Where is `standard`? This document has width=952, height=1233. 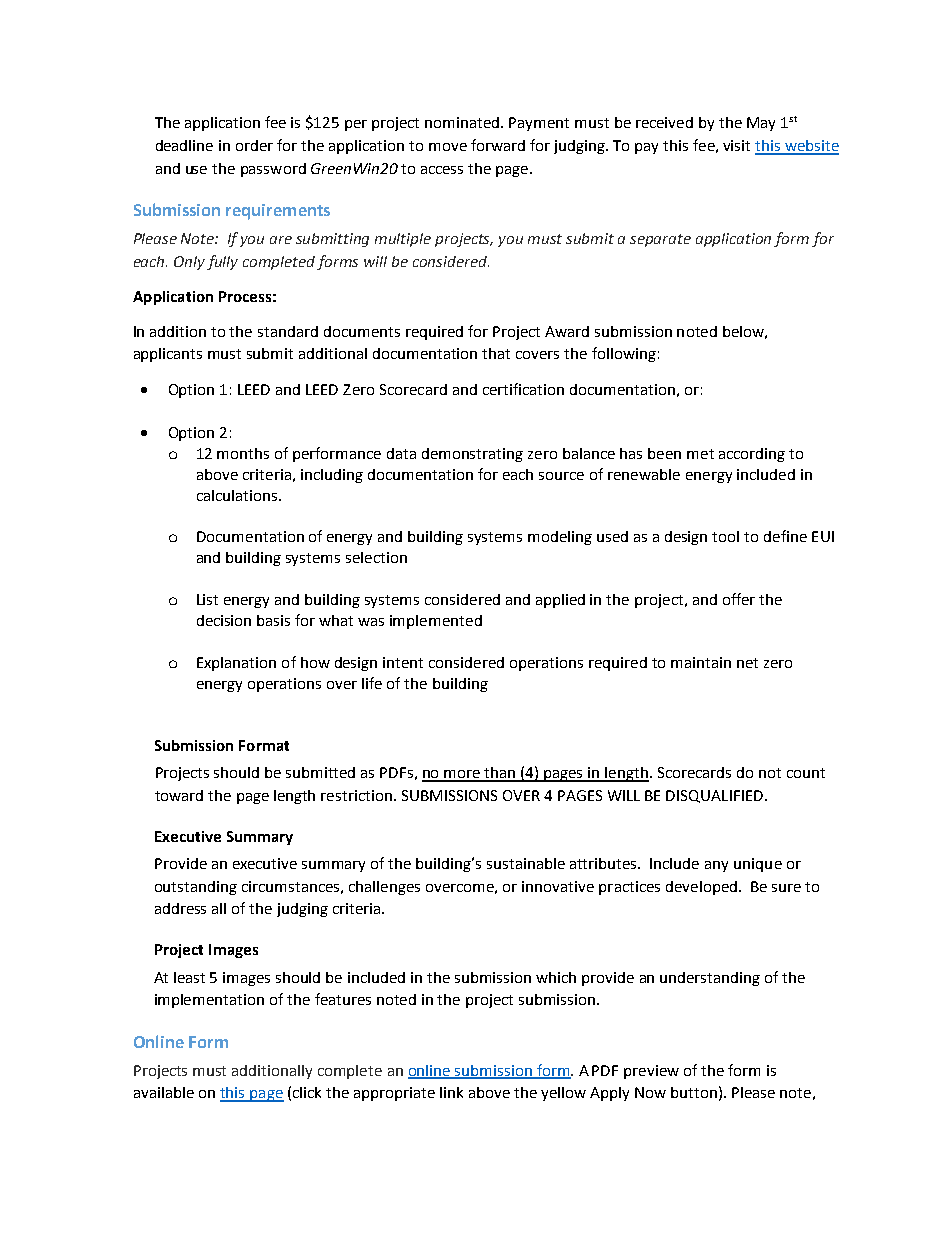 standard is located at coordinates (288, 331).
